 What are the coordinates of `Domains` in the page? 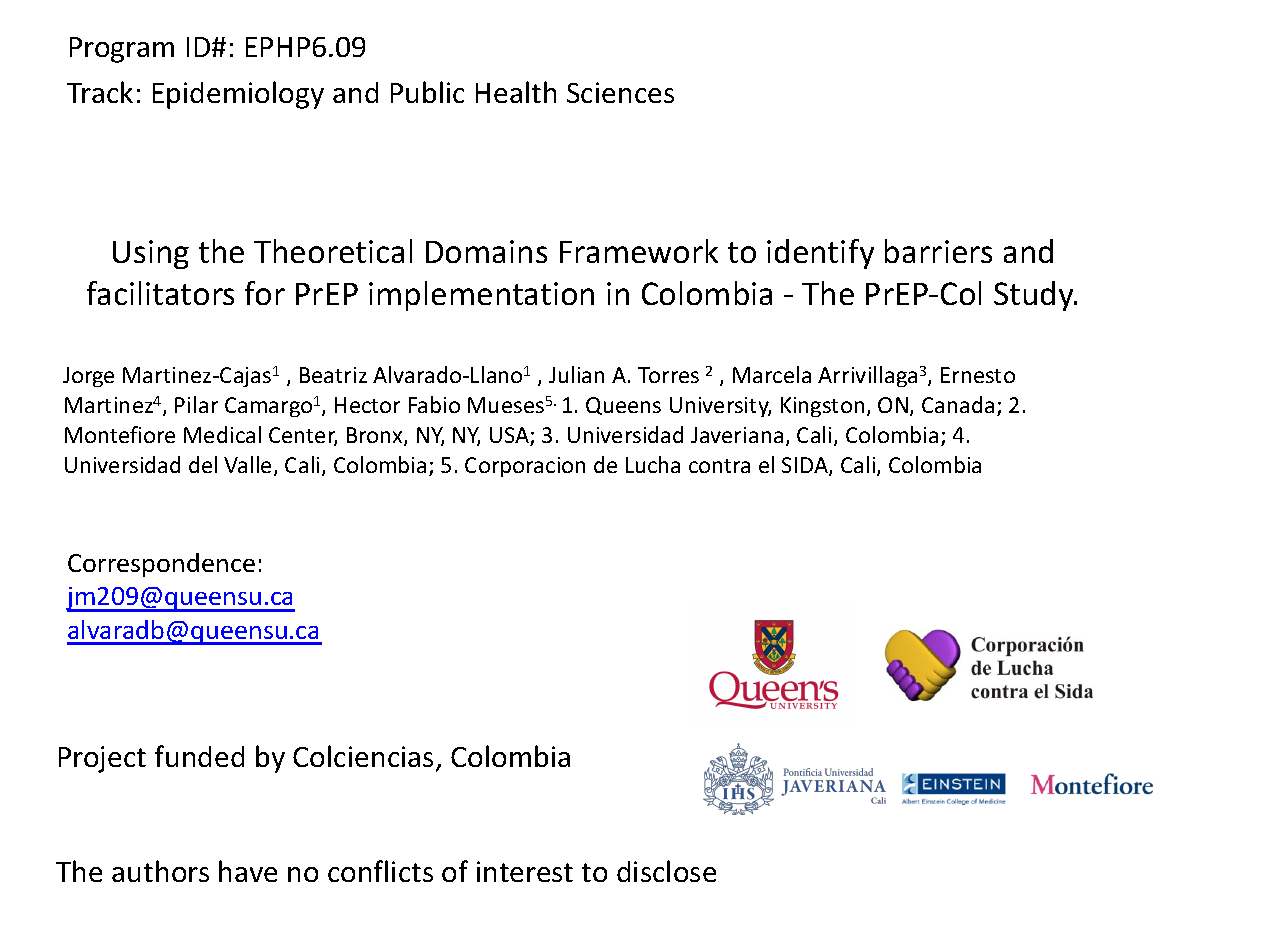 It's located at (486, 251).
